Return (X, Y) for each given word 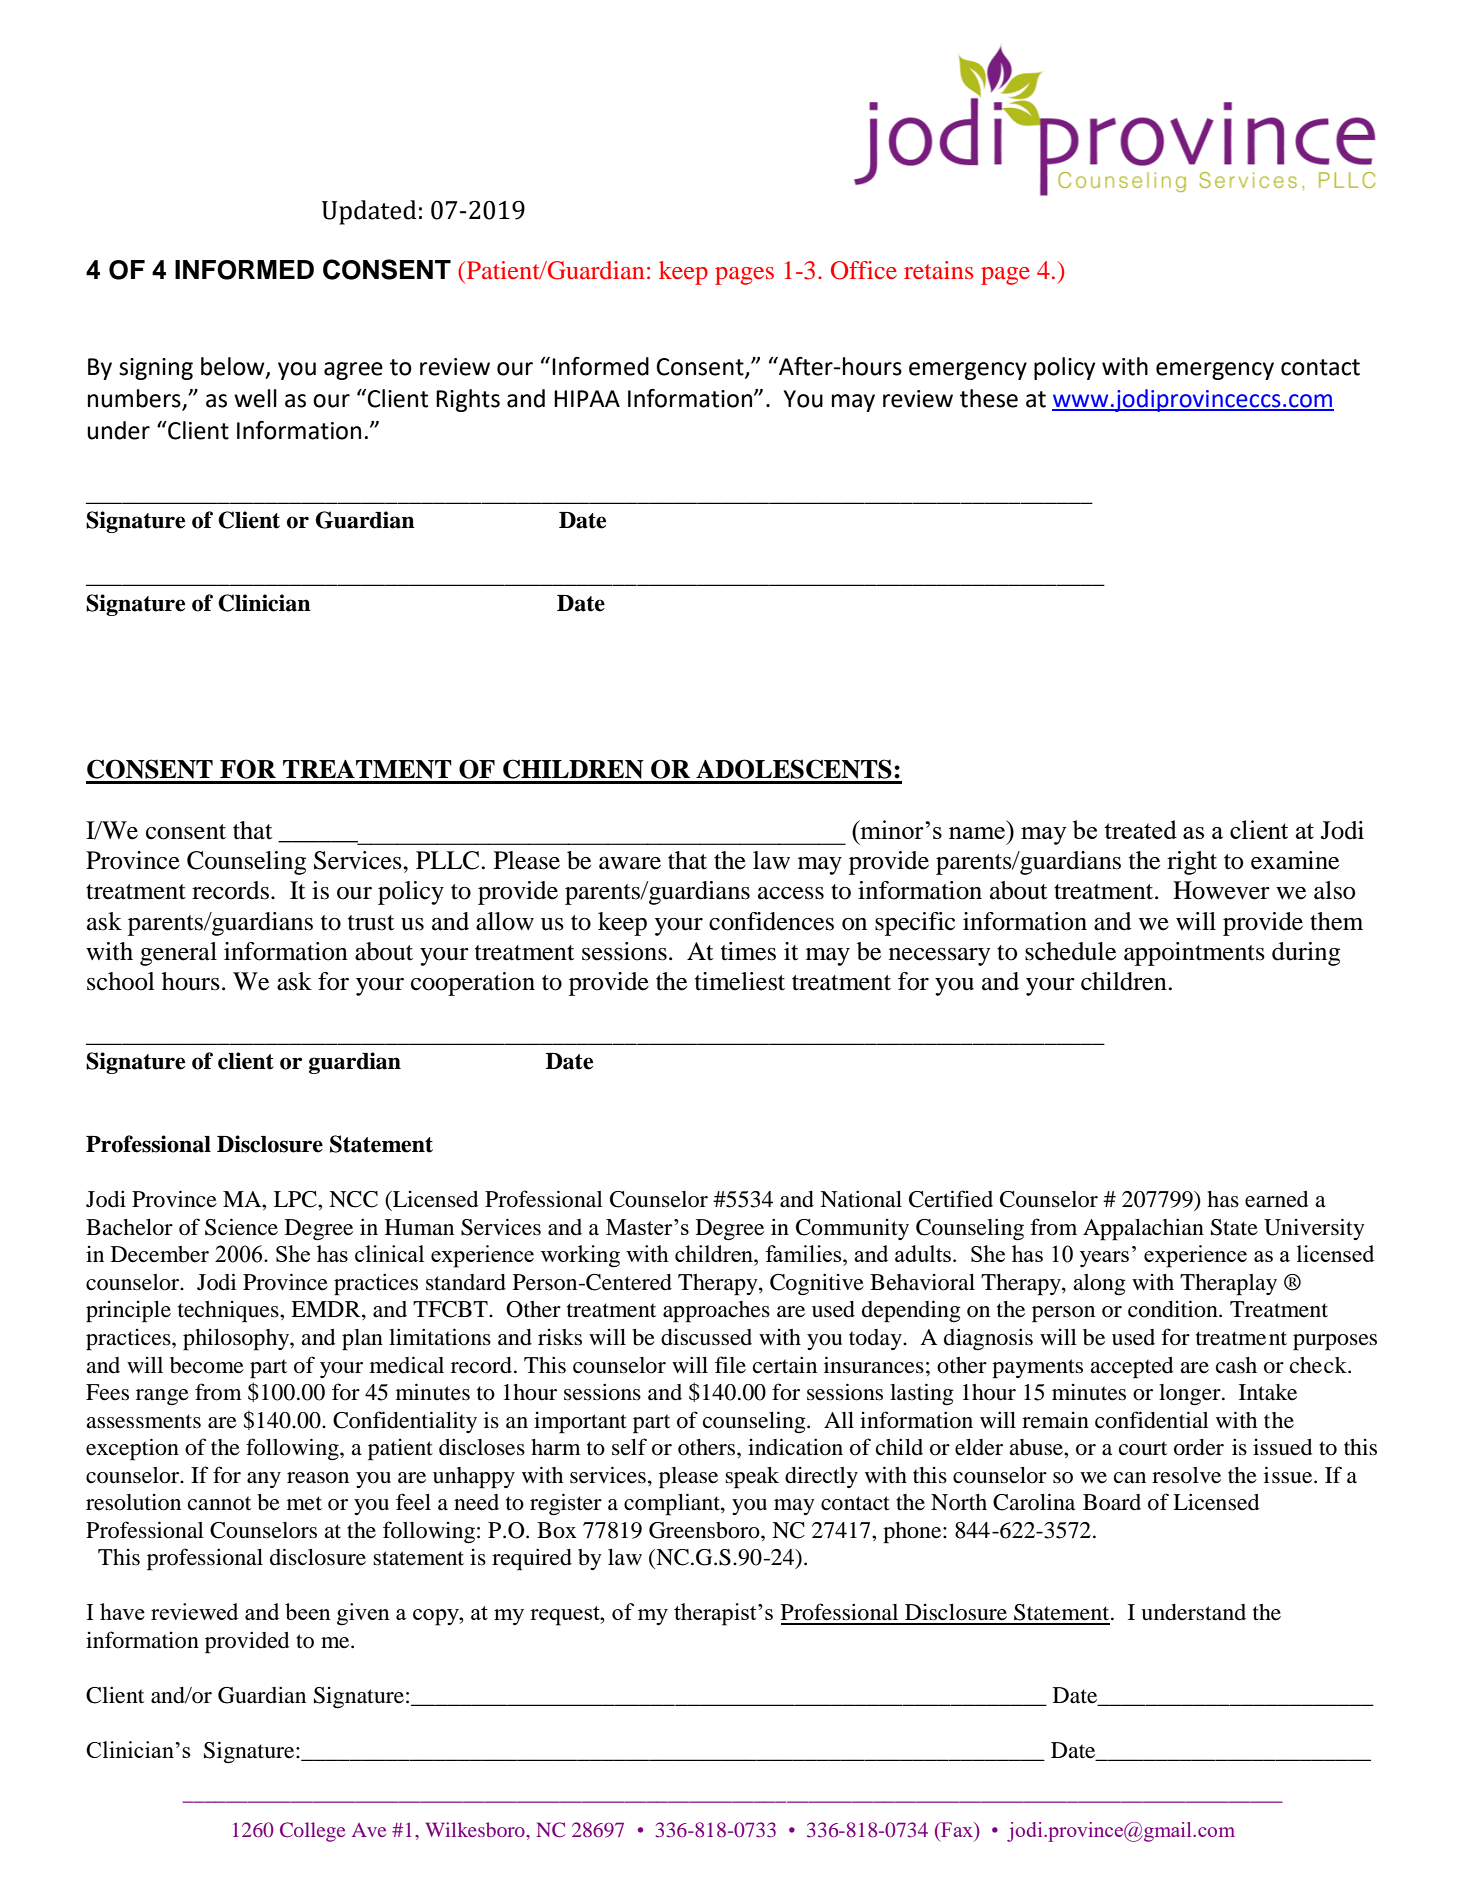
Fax (957, 1831)
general (178, 954)
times (748, 951)
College (312, 1832)
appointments (1194, 954)
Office (864, 270)
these (989, 398)
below (234, 367)
